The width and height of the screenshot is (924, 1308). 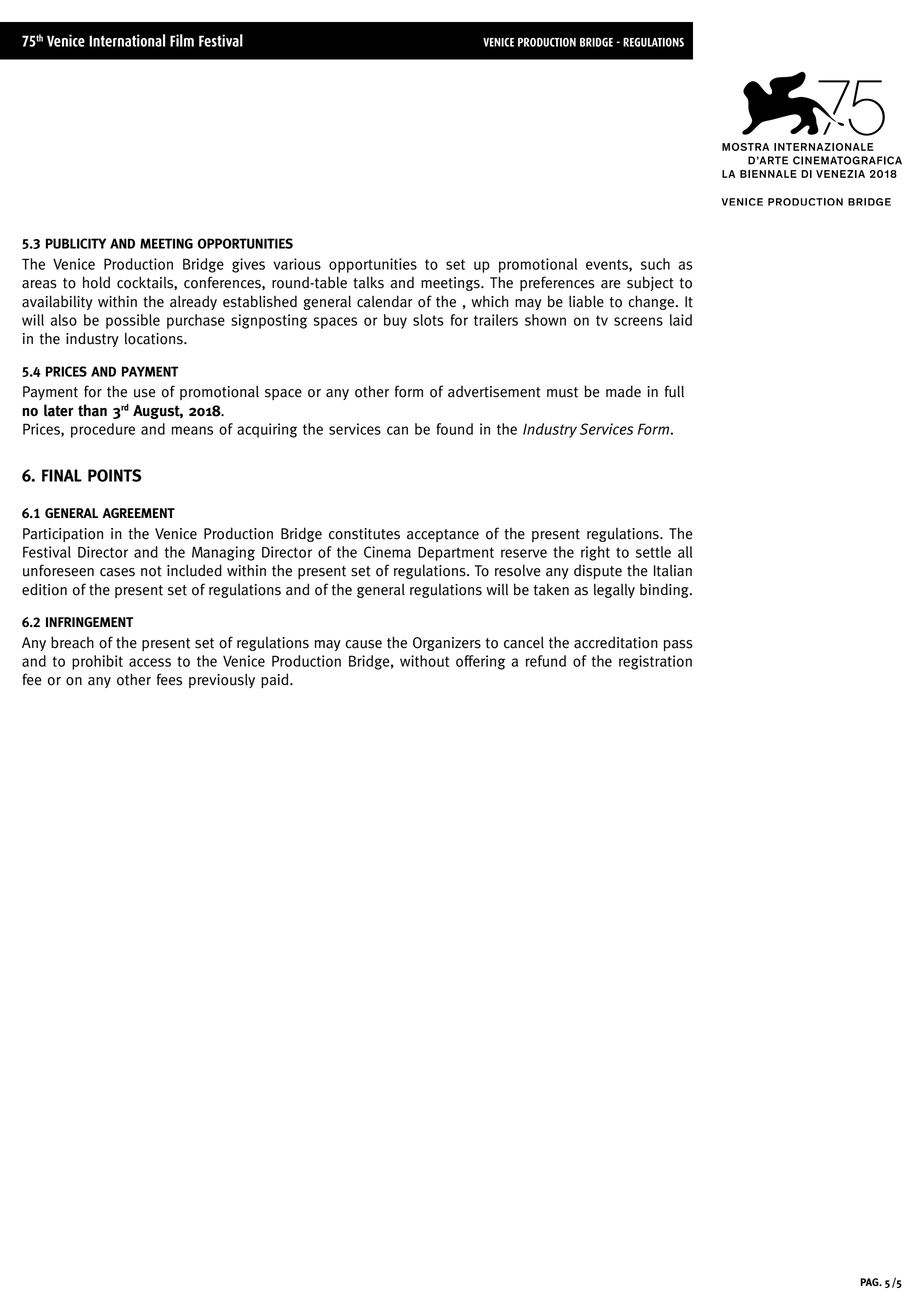 What do you see at coordinates (138, 513) in the screenshot?
I see `AGREEMENT` at bounding box center [138, 513].
